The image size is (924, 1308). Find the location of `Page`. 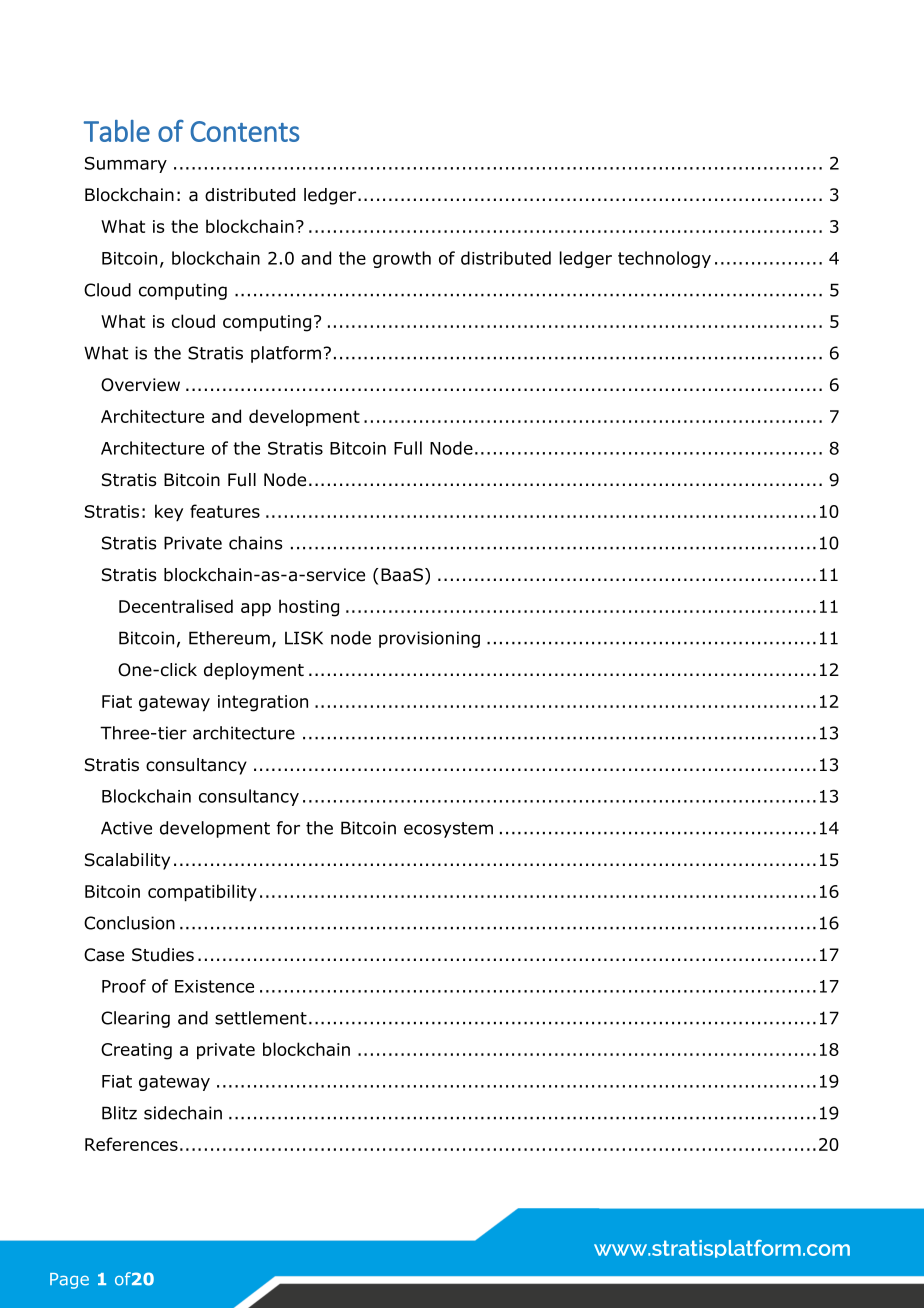

Page is located at coordinates (69, 1281).
